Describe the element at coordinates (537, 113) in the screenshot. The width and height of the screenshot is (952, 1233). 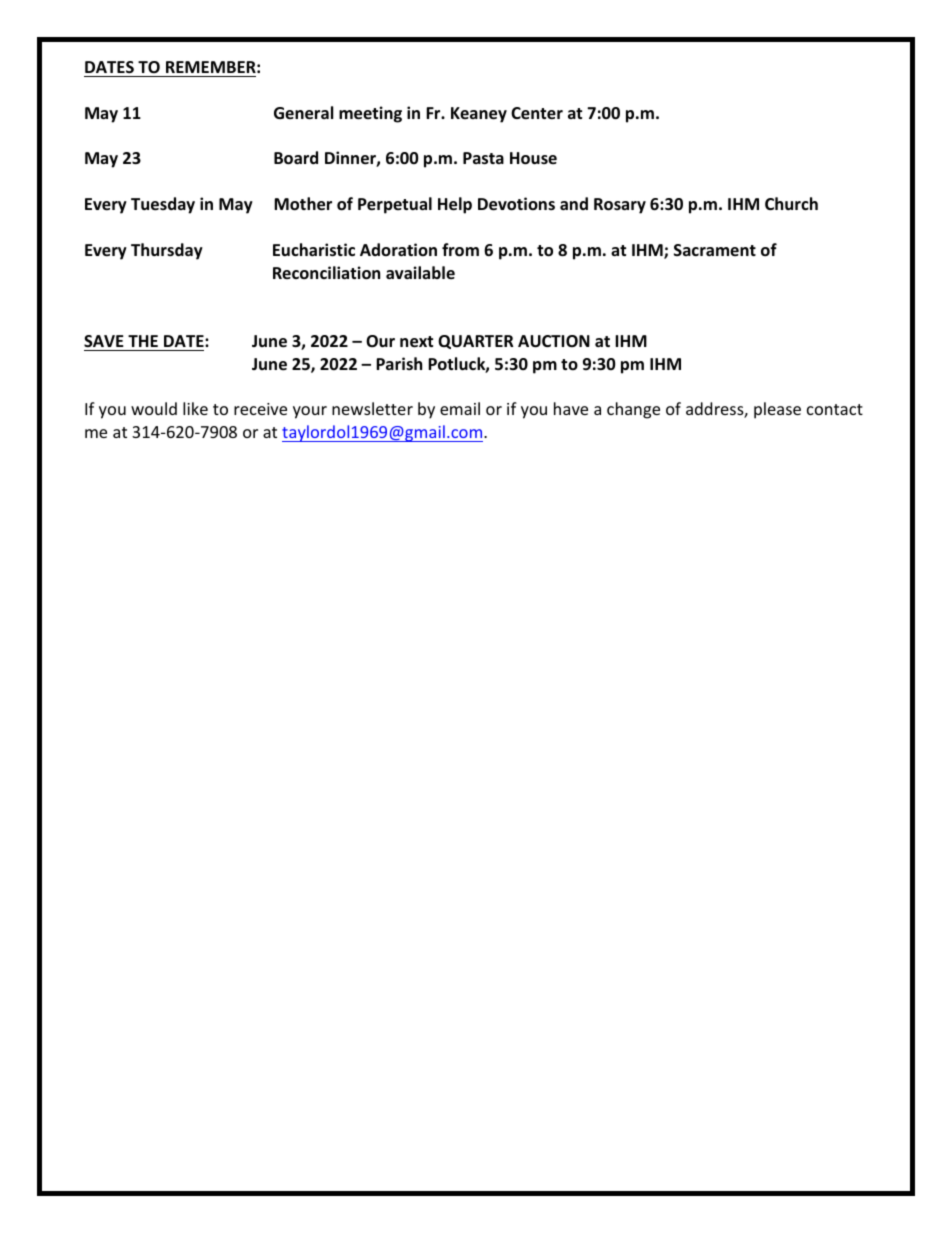
I see `Center` at that location.
